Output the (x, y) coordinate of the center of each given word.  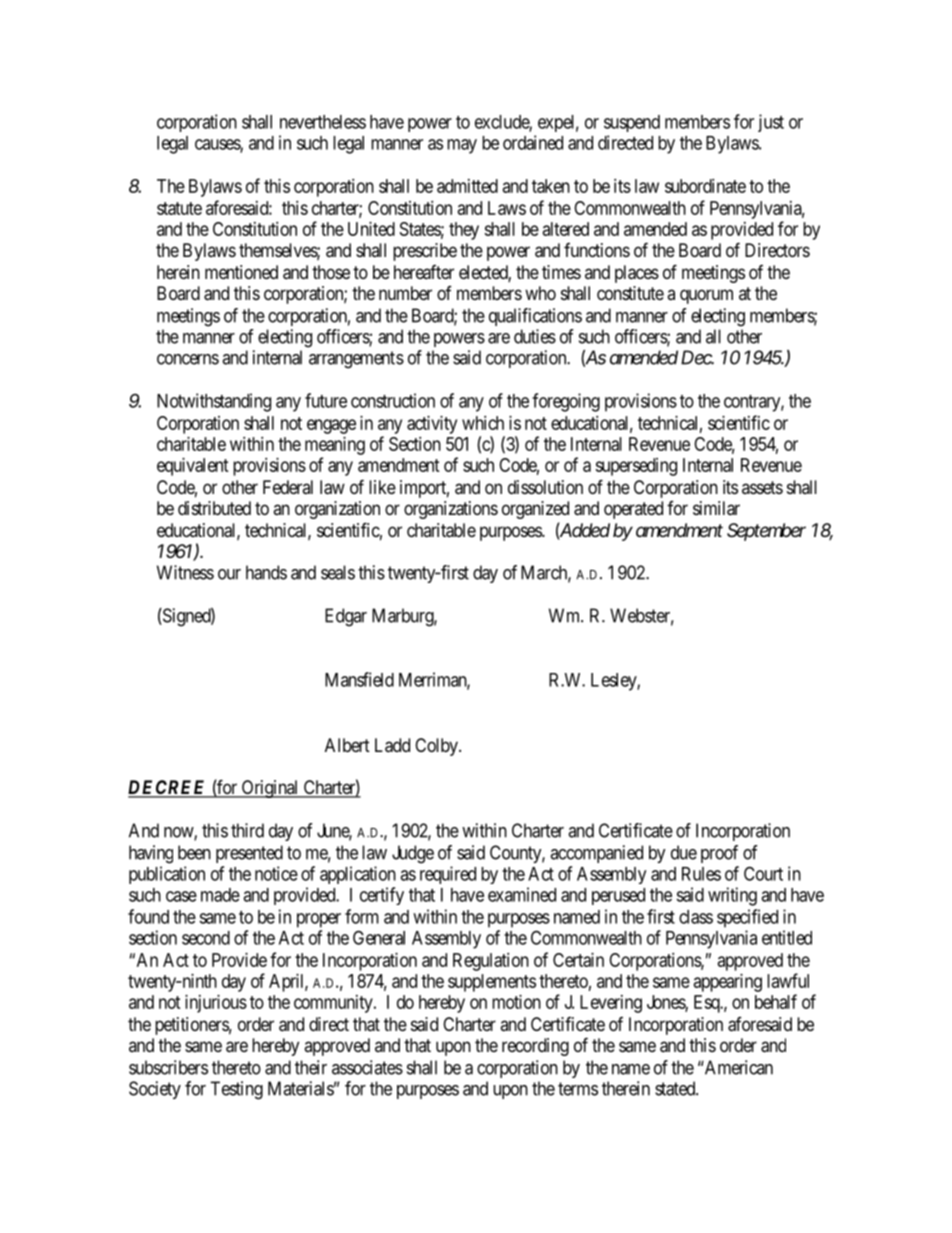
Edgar (346, 617)
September (766, 532)
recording (535, 1047)
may (462, 146)
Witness (185, 572)
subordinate (705, 186)
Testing (236, 1090)
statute (179, 208)
